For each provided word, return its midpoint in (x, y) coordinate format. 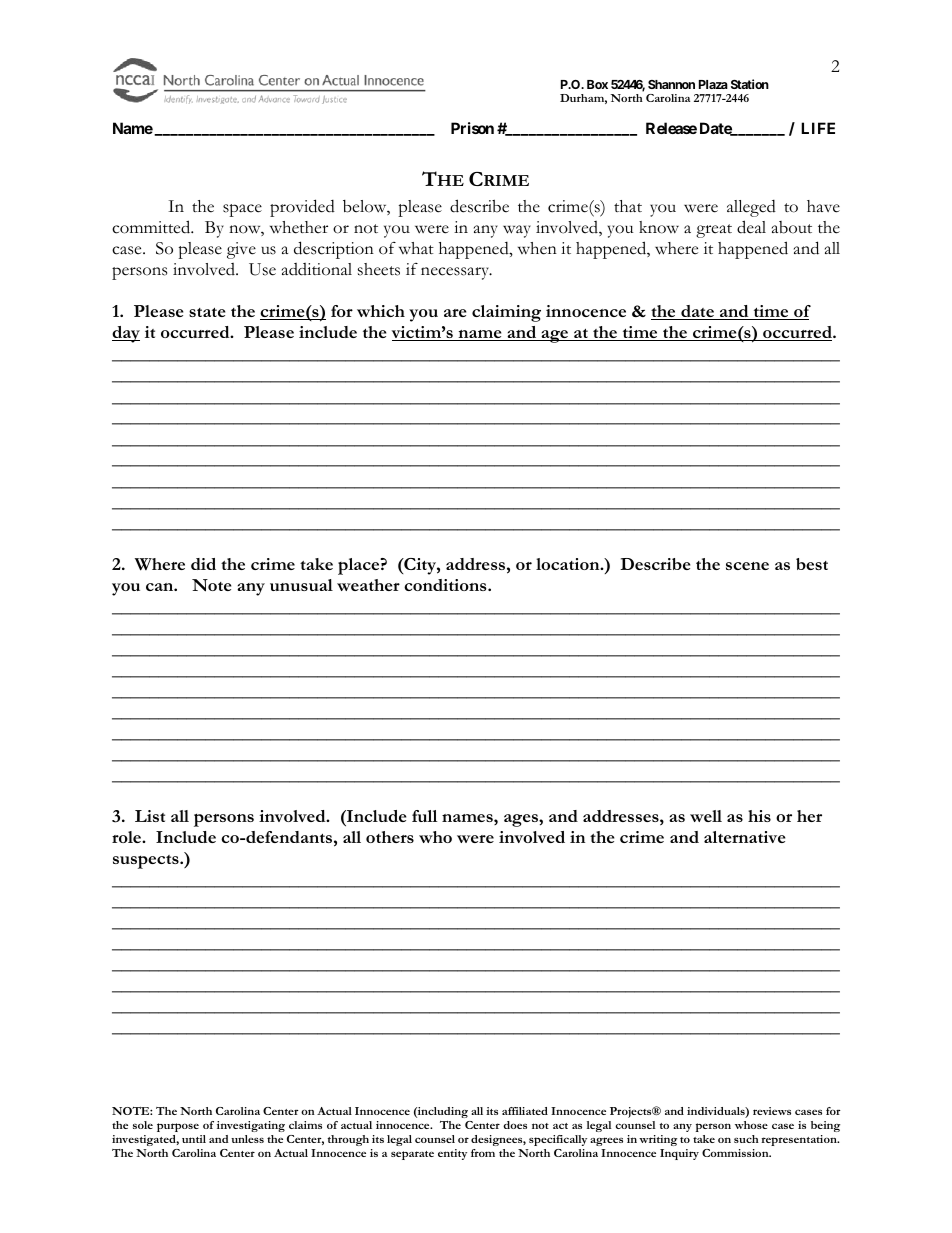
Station (750, 84)
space (242, 210)
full (424, 816)
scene (747, 566)
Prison (472, 128)
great (714, 231)
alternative (744, 837)
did (203, 564)
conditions (446, 585)
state (207, 312)
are (455, 313)
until (194, 1139)
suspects (147, 862)
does (515, 1125)
